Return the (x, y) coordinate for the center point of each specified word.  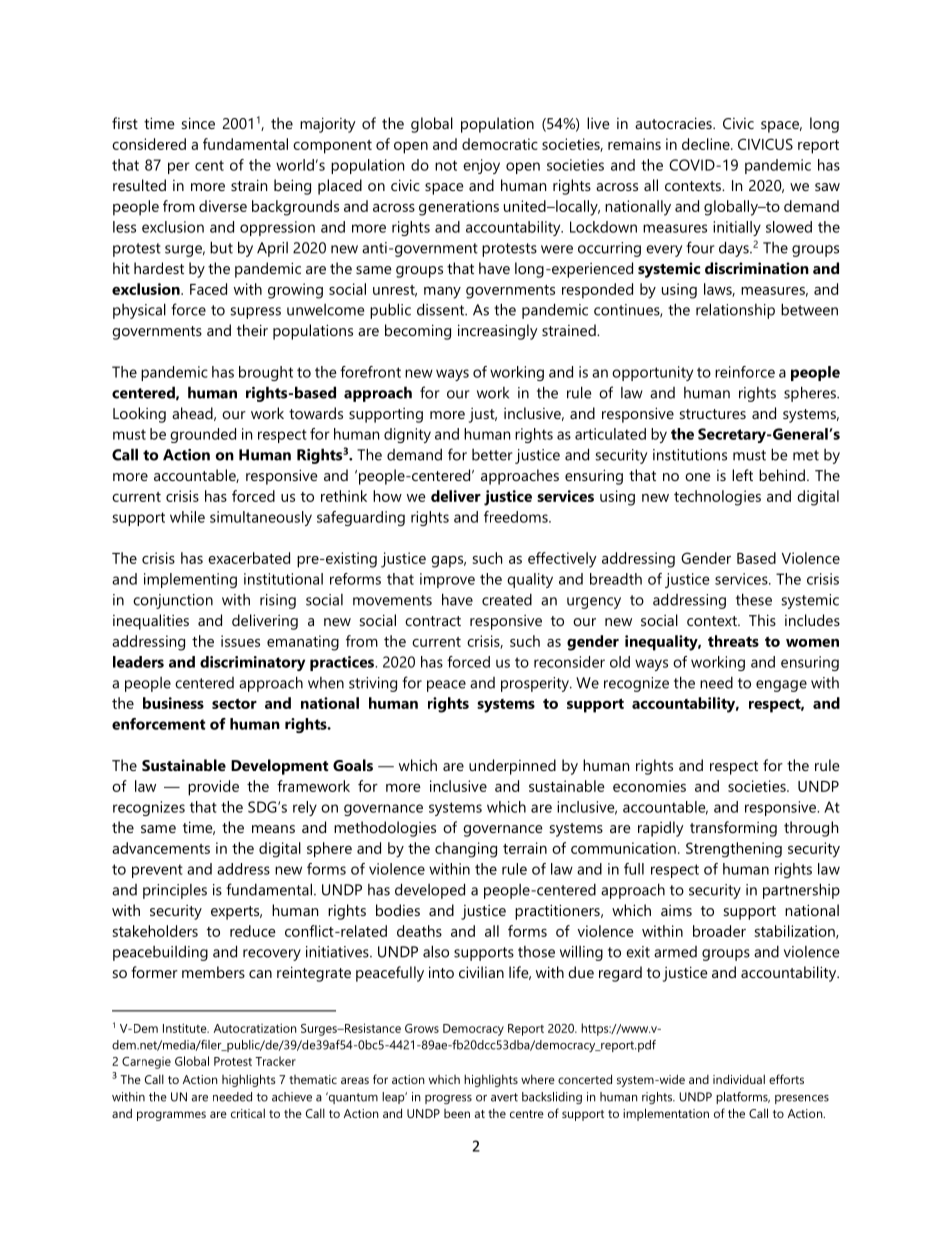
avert (504, 1097)
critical (248, 1113)
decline (707, 144)
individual (739, 1079)
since (198, 123)
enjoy (481, 166)
